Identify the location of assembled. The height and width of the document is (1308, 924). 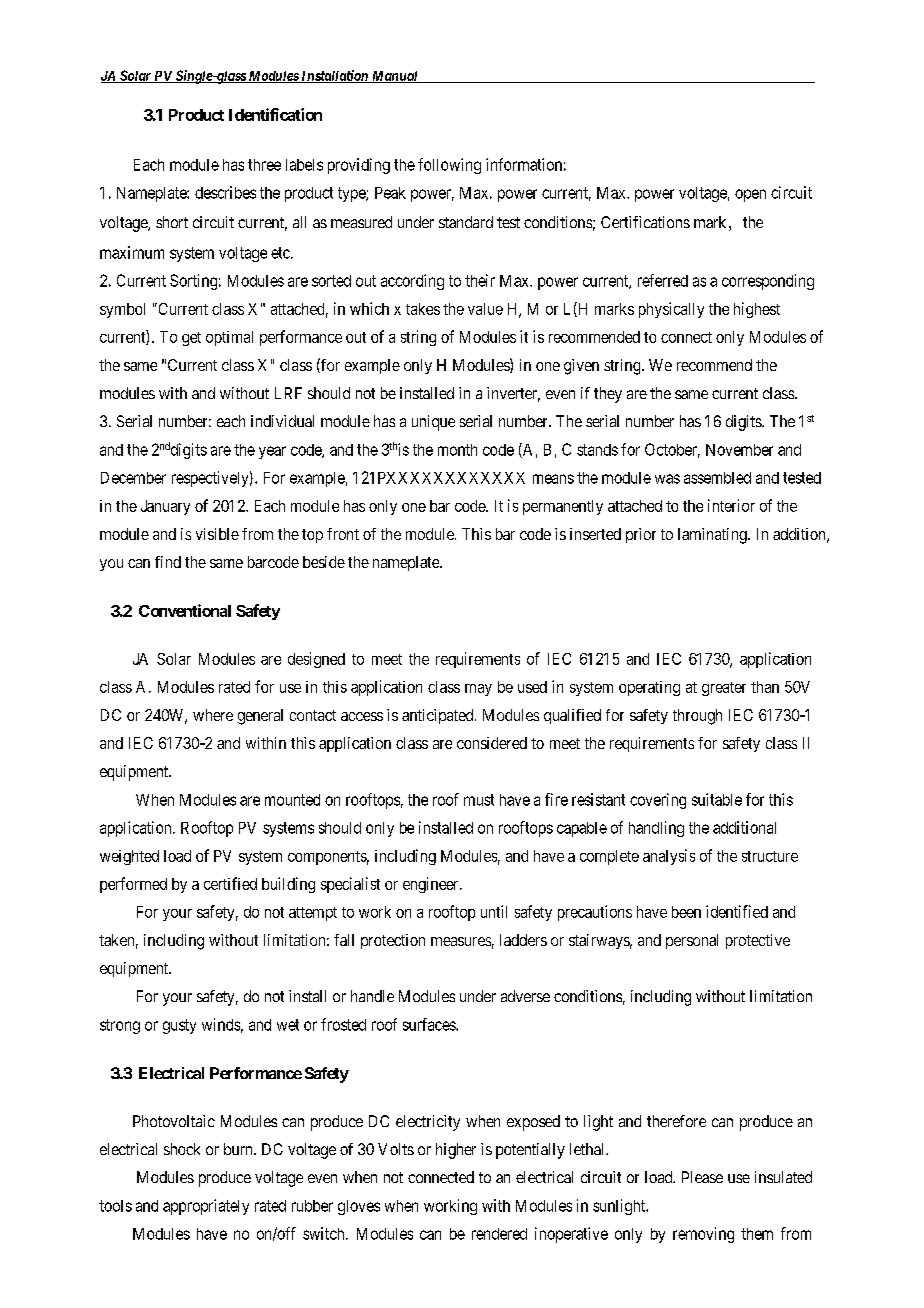
(717, 478).
